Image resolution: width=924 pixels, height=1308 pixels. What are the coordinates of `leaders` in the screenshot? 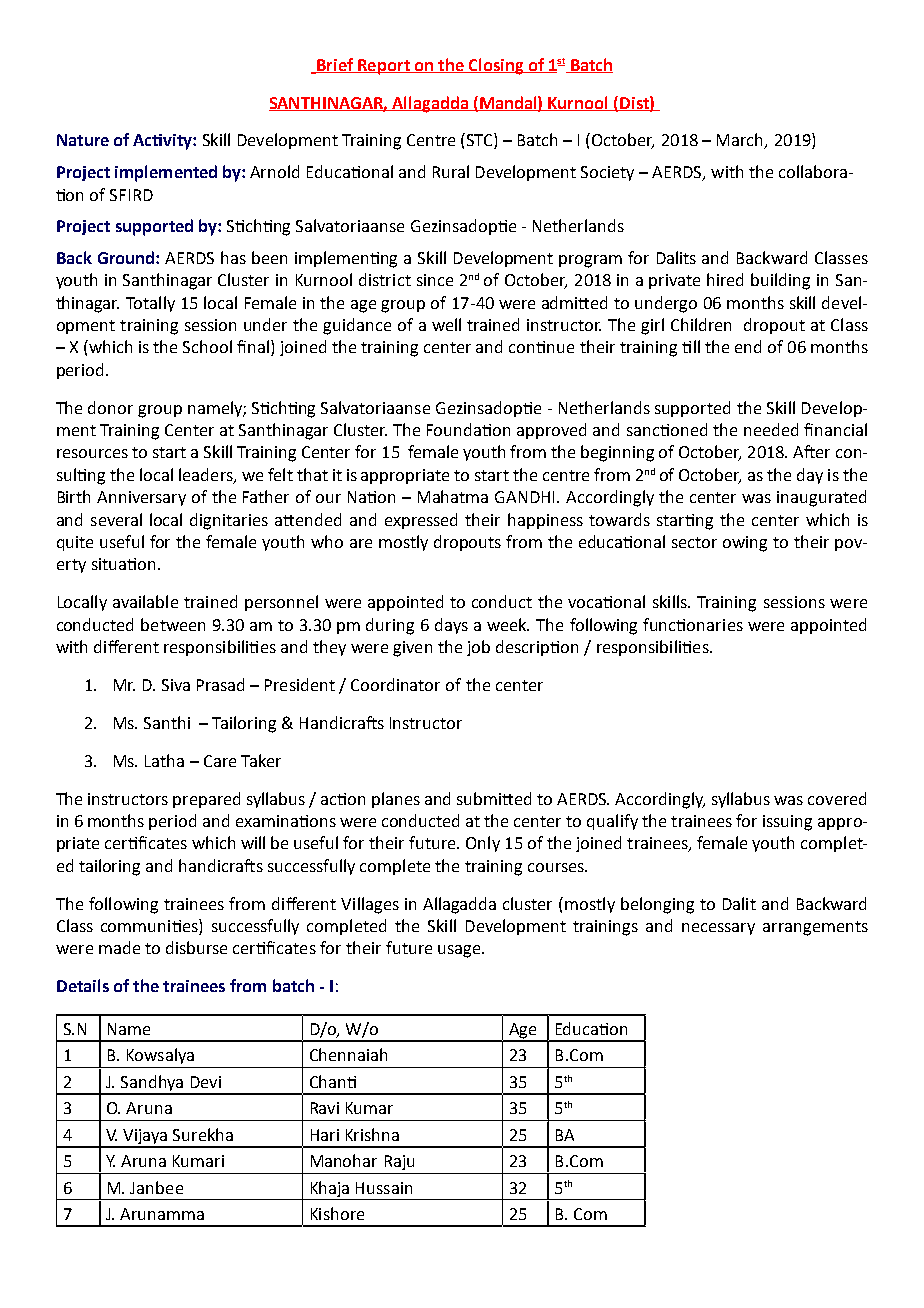 It's located at (207, 475).
